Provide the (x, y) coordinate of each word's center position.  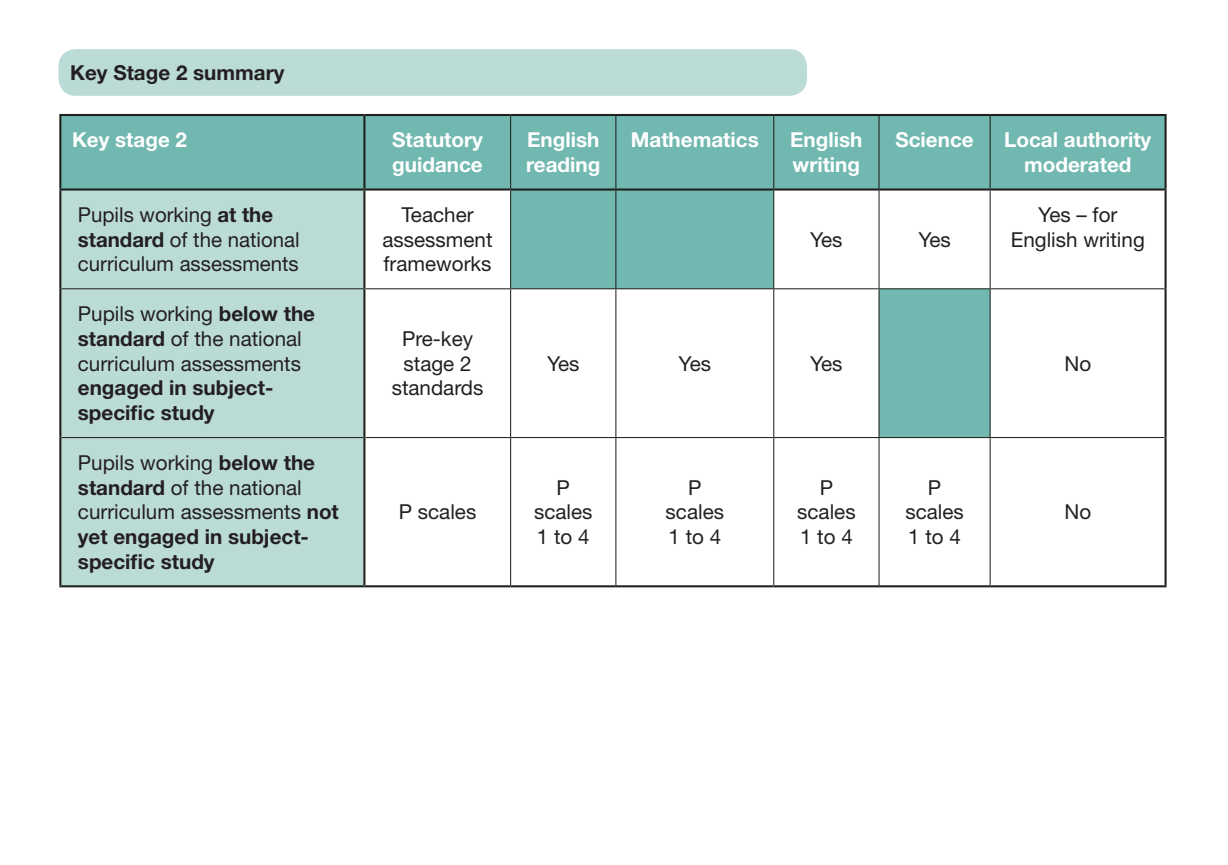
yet (93, 539)
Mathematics (695, 139)
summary (239, 76)
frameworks (437, 264)
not (323, 512)
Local (1031, 139)
